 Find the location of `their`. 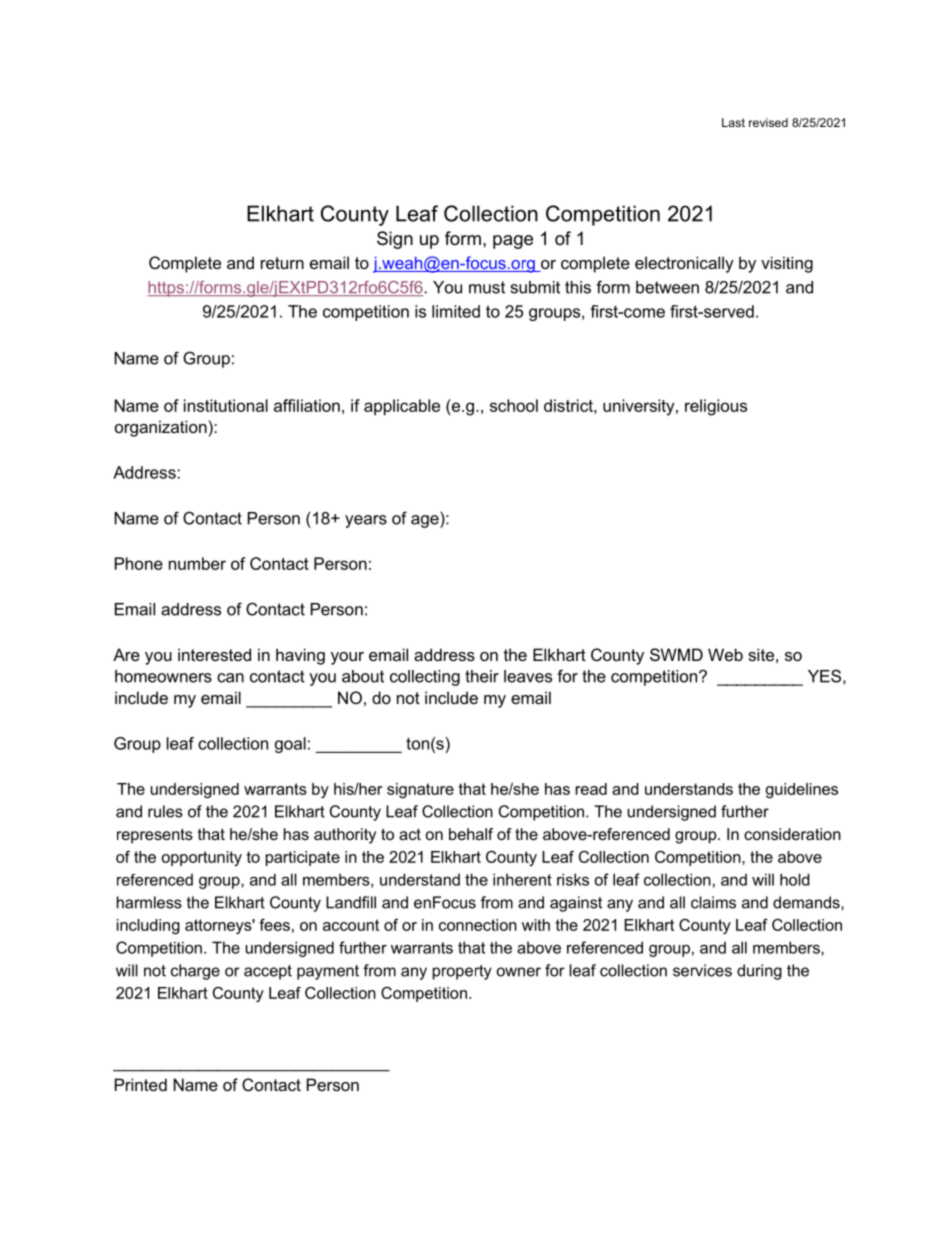

their is located at coordinates (482, 676).
